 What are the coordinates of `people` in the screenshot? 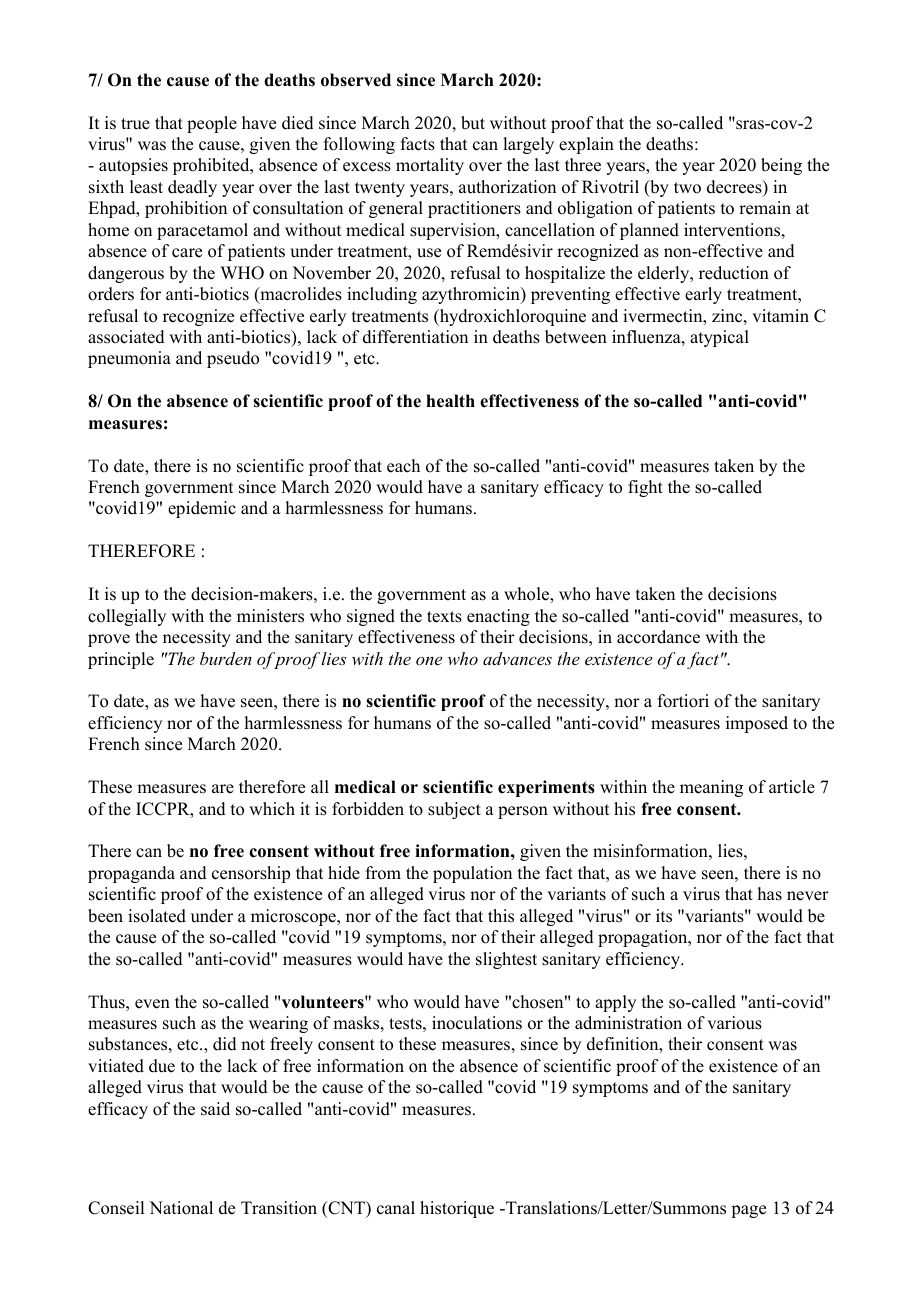 It's located at (212, 124).
